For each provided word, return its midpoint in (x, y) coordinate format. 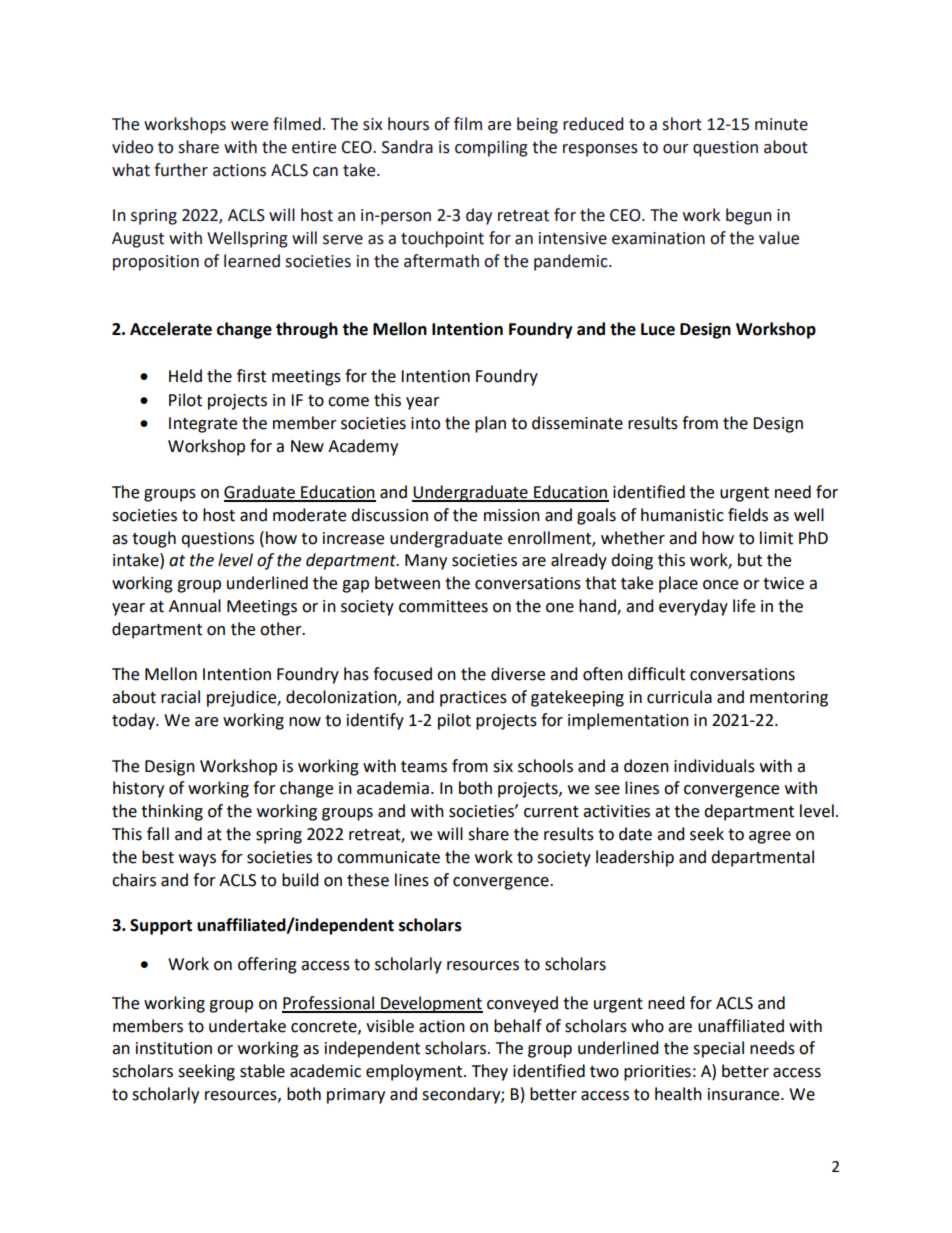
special (718, 1049)
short (682, 124)
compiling (491, 148)
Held (185, 376)
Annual (195, 606)
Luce (658, 329)
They (490, 1072)
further (181, 170)
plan (490, 424)
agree (770, 837)
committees (443, 606)
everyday (693, 607)
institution (174, 1048)
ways (197, 860)
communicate (388, 857)
